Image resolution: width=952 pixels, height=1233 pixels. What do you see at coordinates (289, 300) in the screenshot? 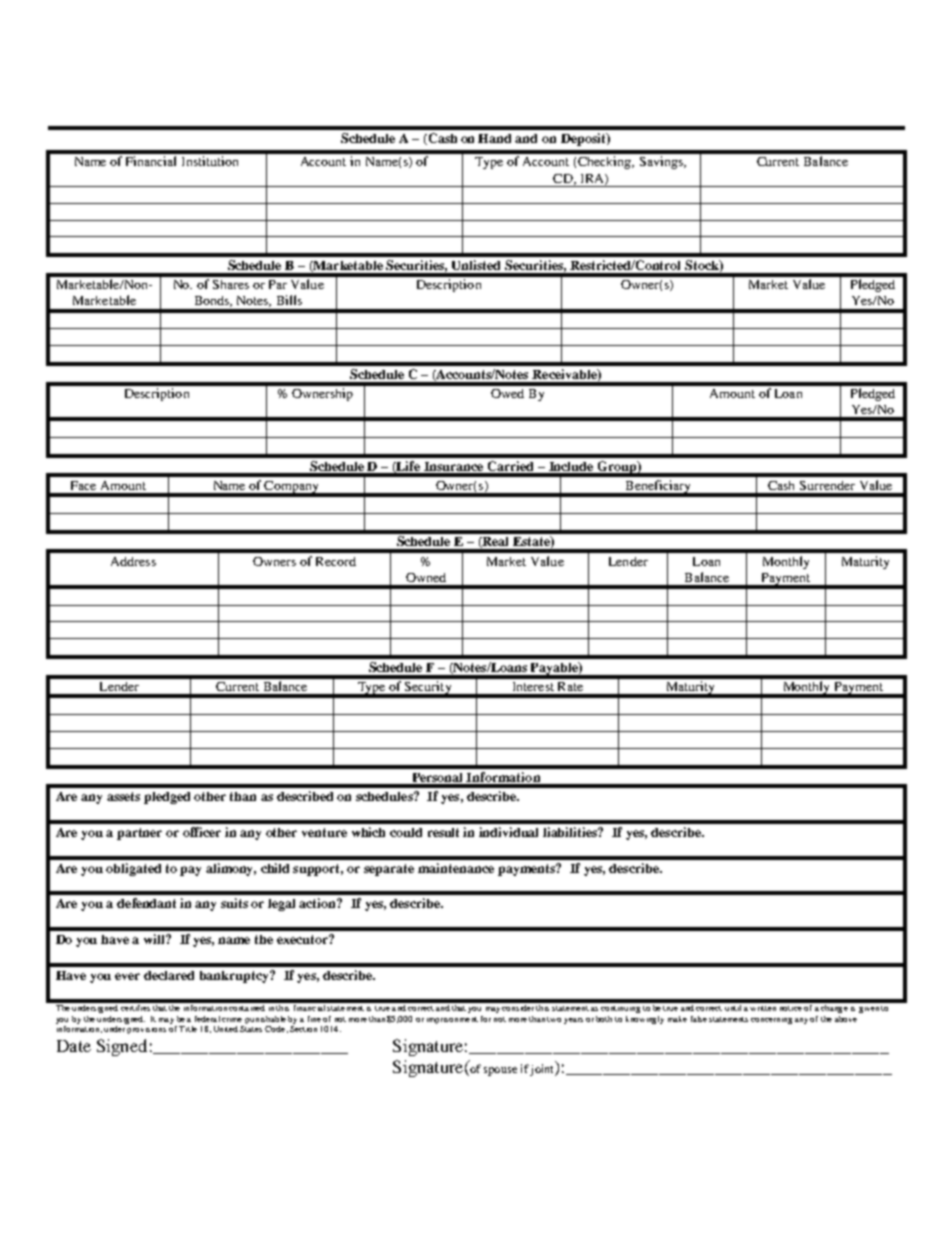
I see `Bills` at bounding box center [289, 300].
